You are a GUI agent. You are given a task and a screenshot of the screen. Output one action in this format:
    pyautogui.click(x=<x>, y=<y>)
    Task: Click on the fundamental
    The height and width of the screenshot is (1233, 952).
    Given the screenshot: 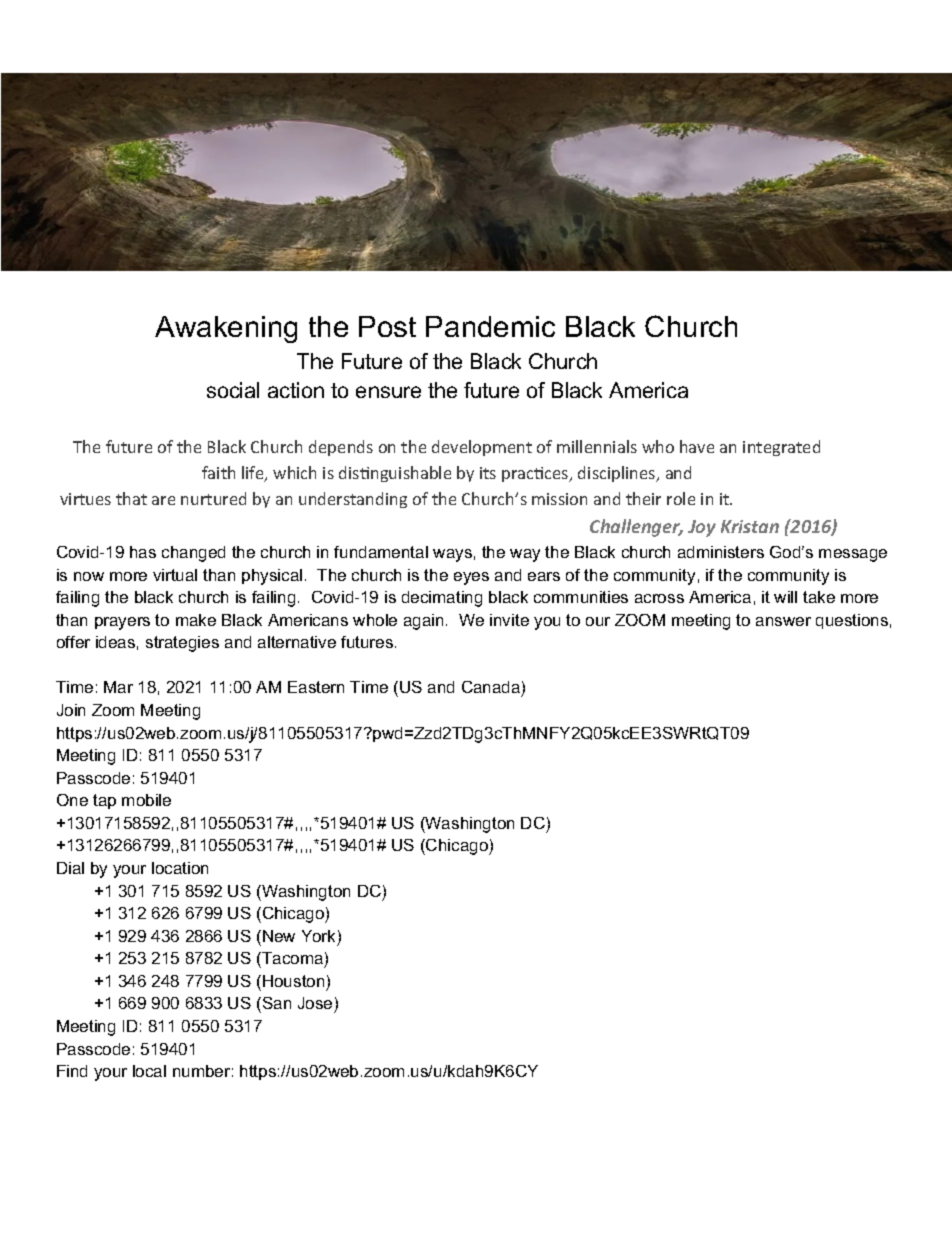 What is the action you would take?
    pyautogui.click(x=381, y=552)
